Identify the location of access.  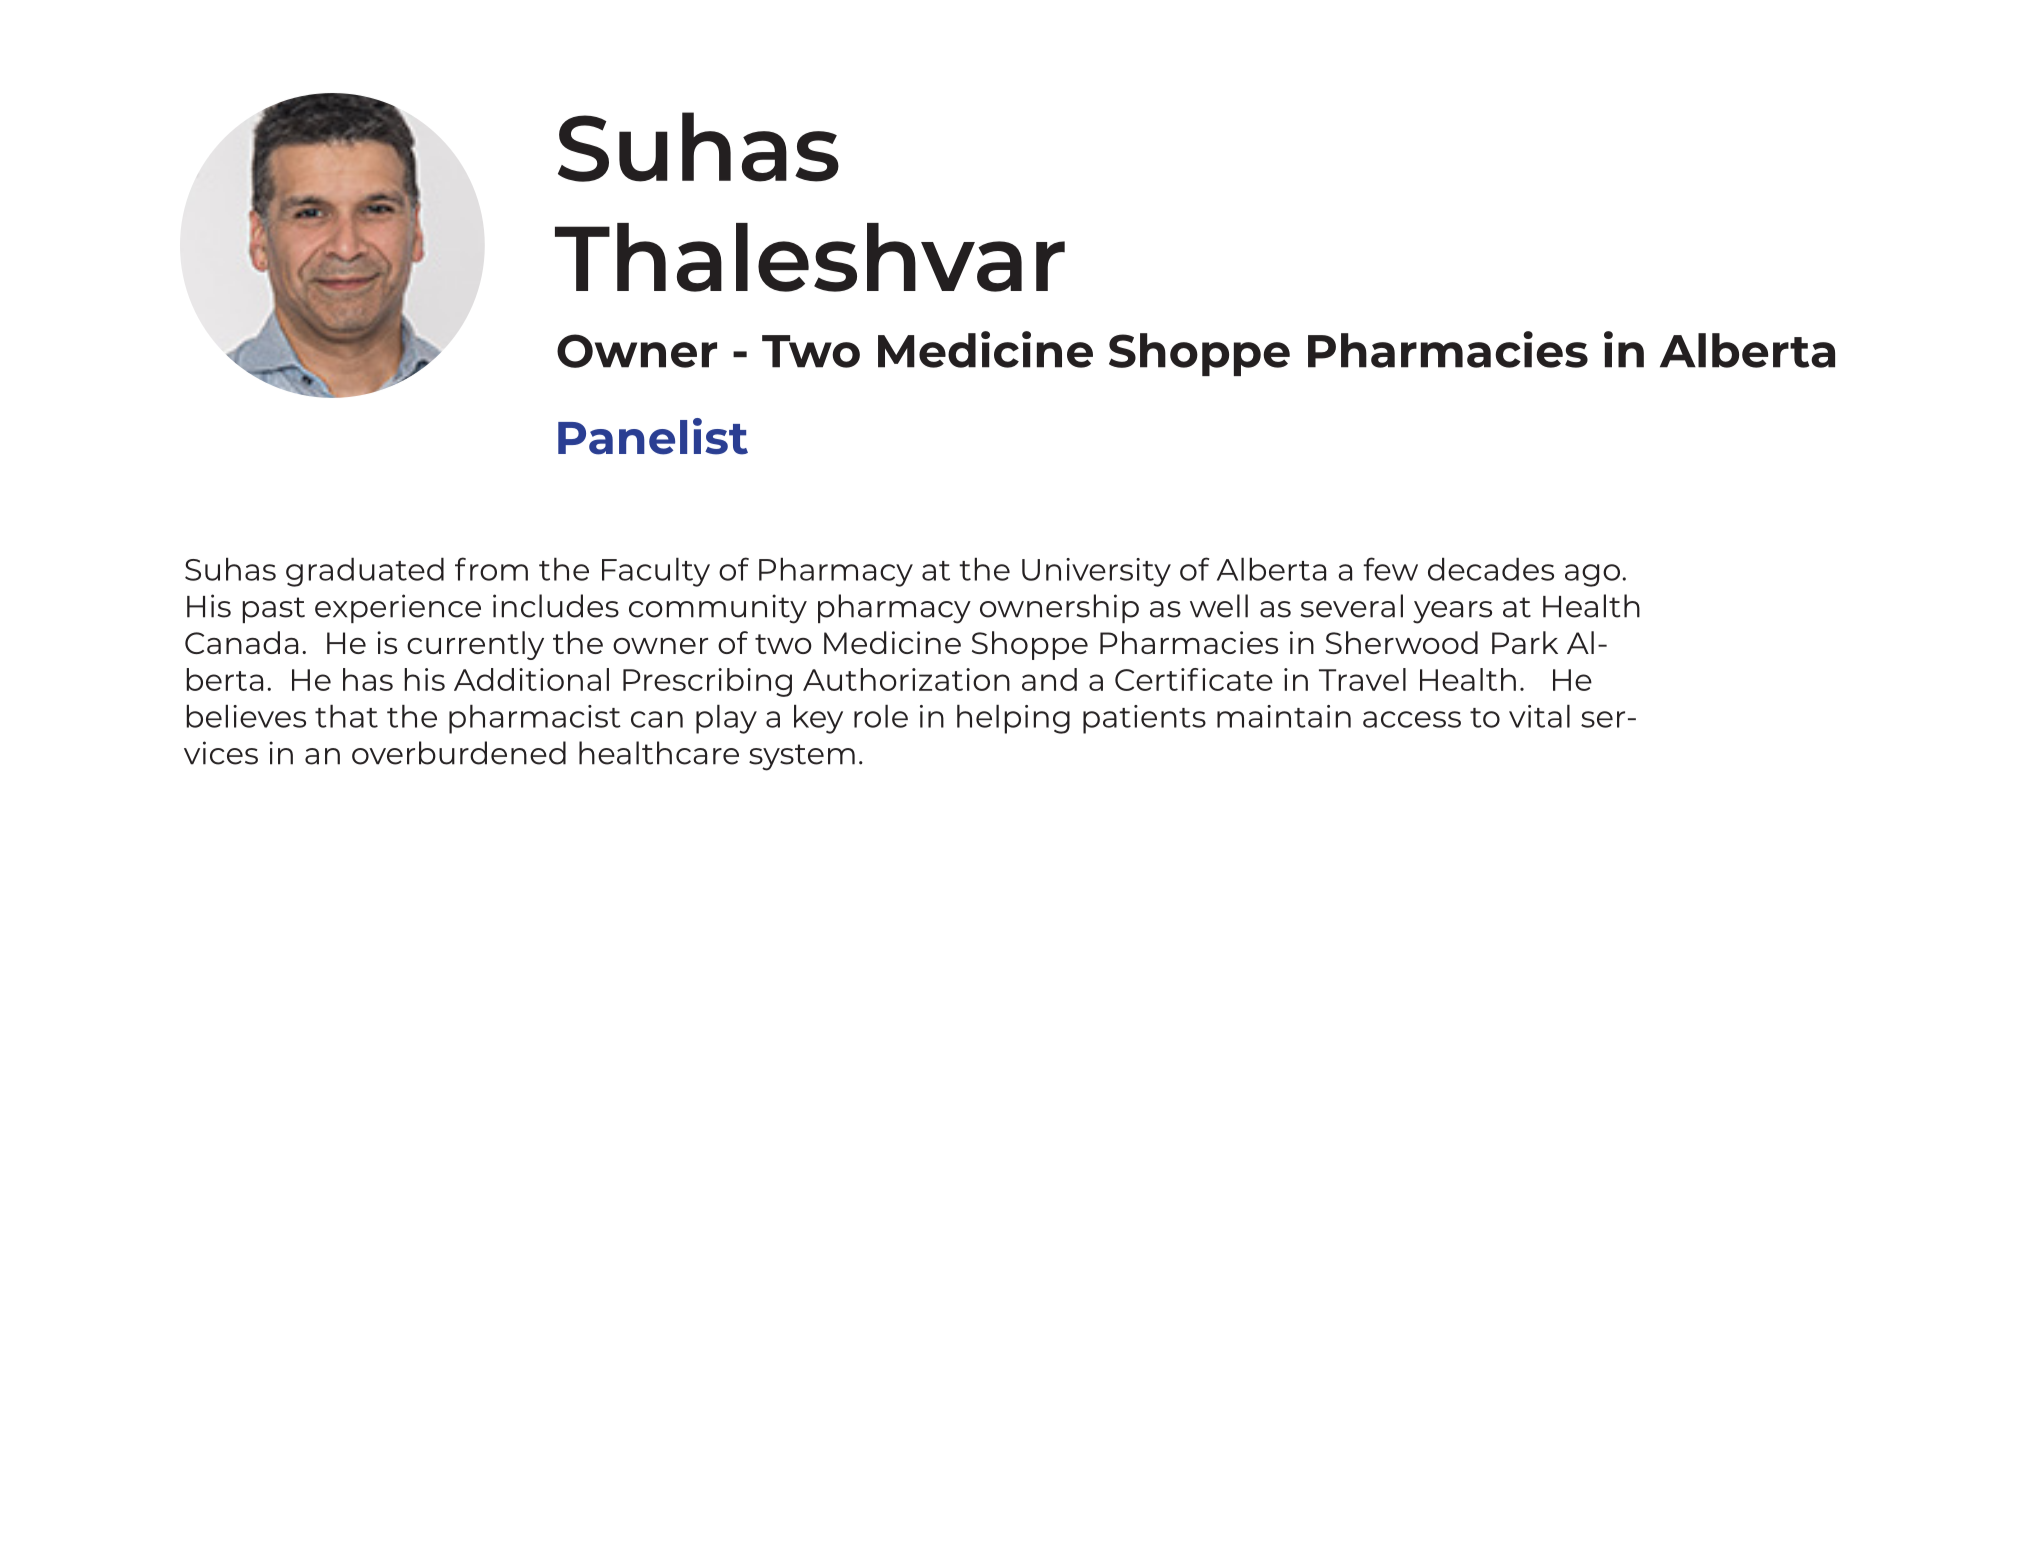
(1412, 719).
